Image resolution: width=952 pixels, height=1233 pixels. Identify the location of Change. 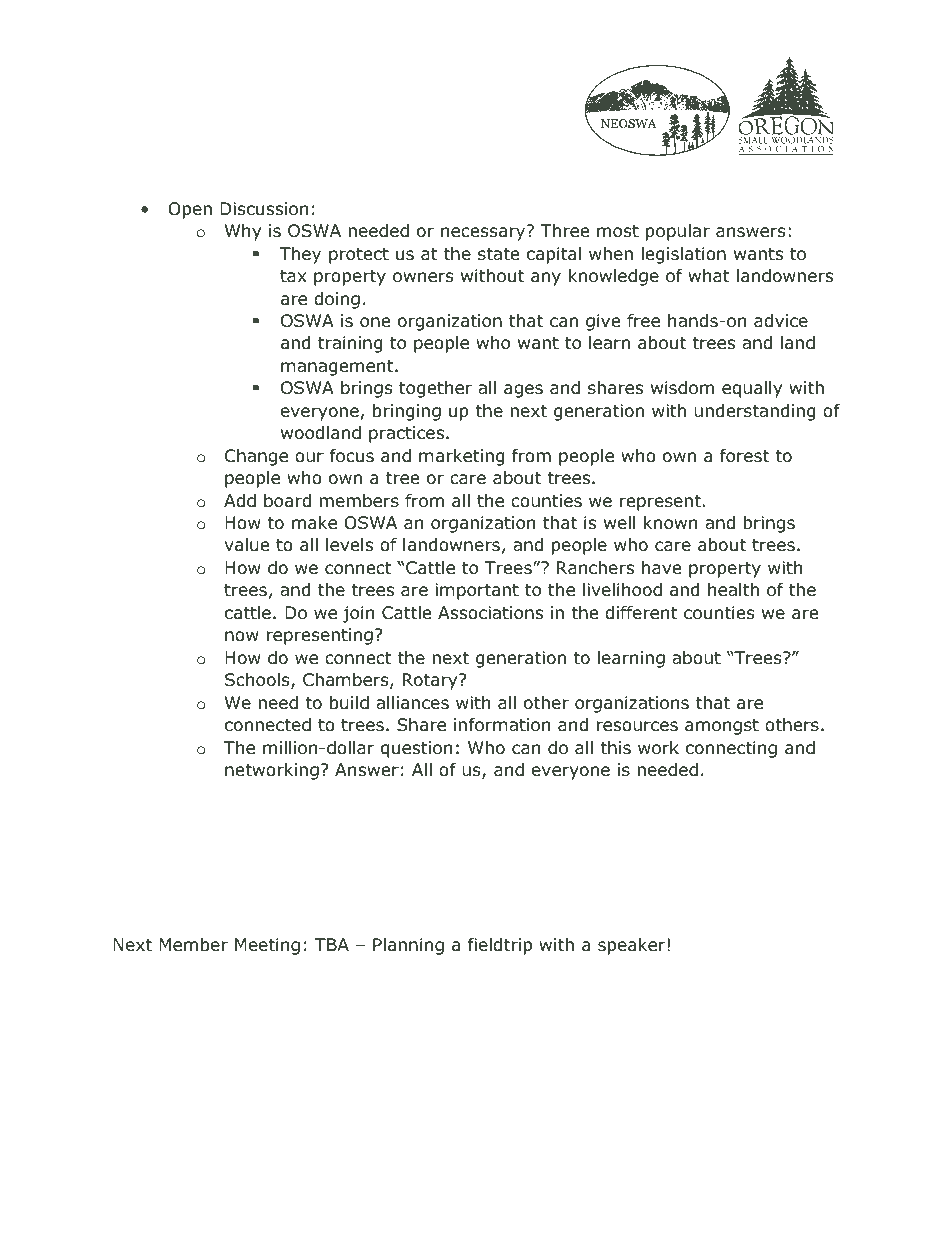
(256, 457).
